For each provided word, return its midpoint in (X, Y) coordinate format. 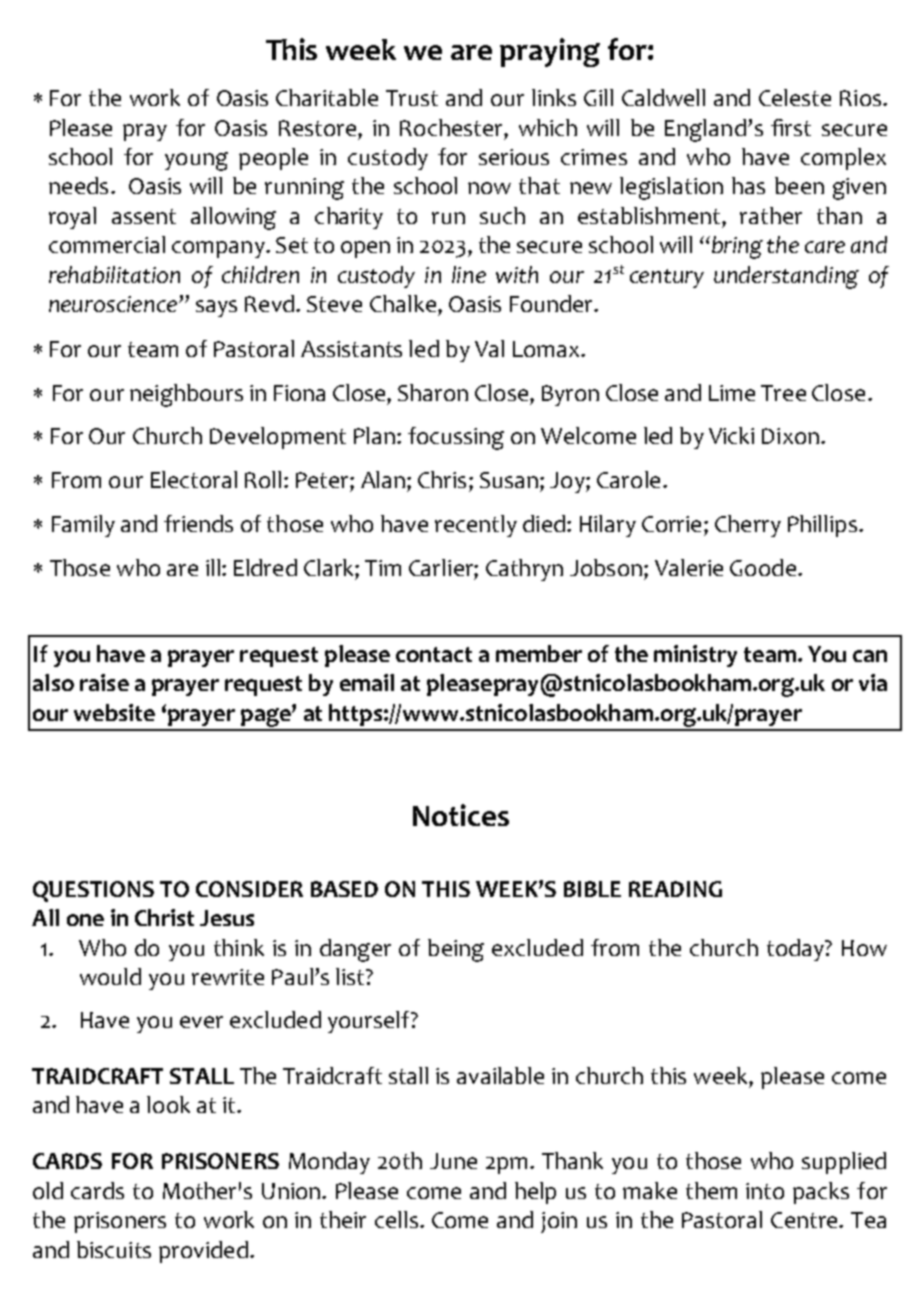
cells (396, 1219)
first (791, 127)
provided (203, 1252)
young (196, 161)
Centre (805, 1220)
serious (514, 157)
